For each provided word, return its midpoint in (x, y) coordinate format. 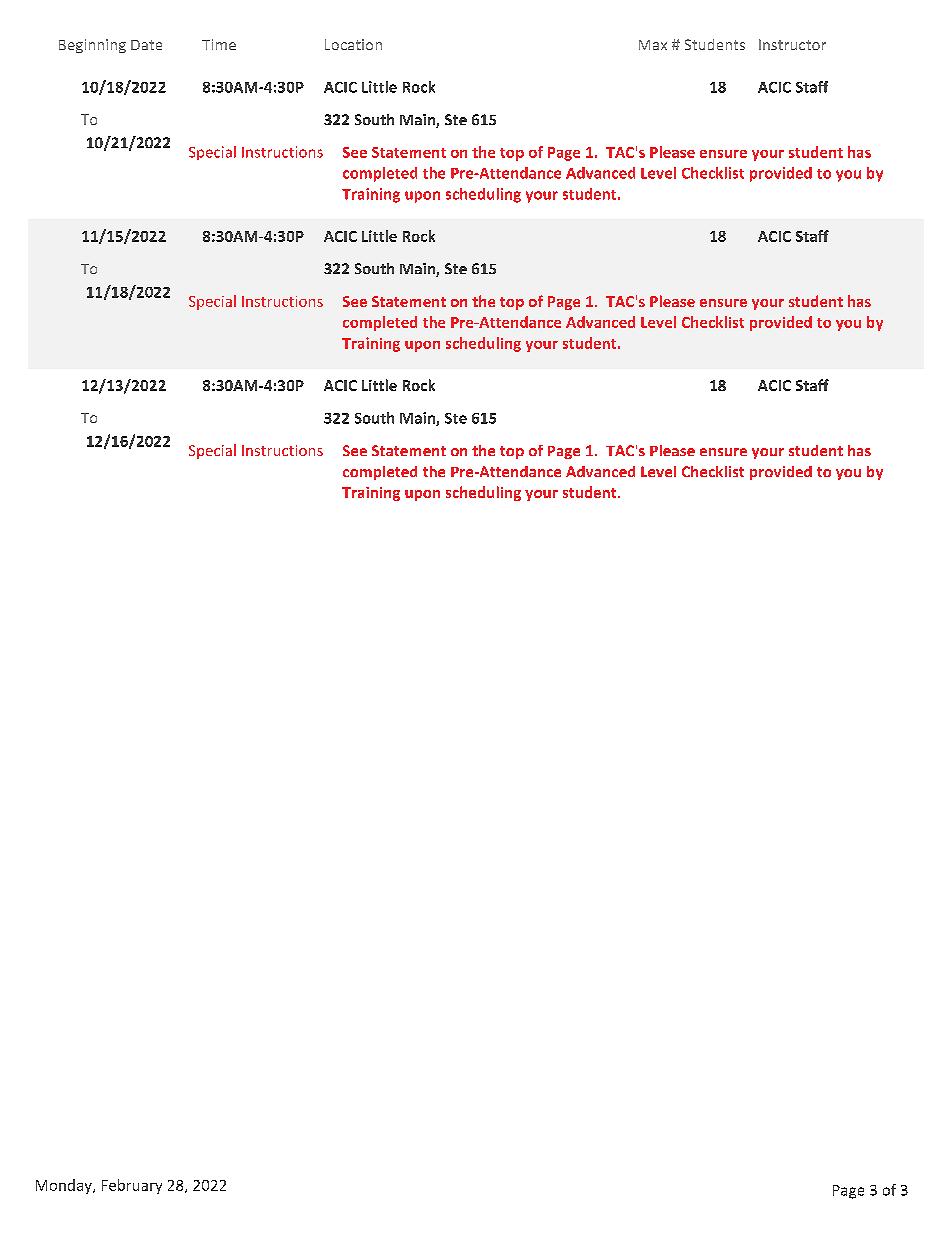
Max (653, 45)
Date (146, 45)
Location (353, 44)
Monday (65, 1186)
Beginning (92, 46)
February (132, 1186)
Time (219, 44)
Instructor (792, 44)
